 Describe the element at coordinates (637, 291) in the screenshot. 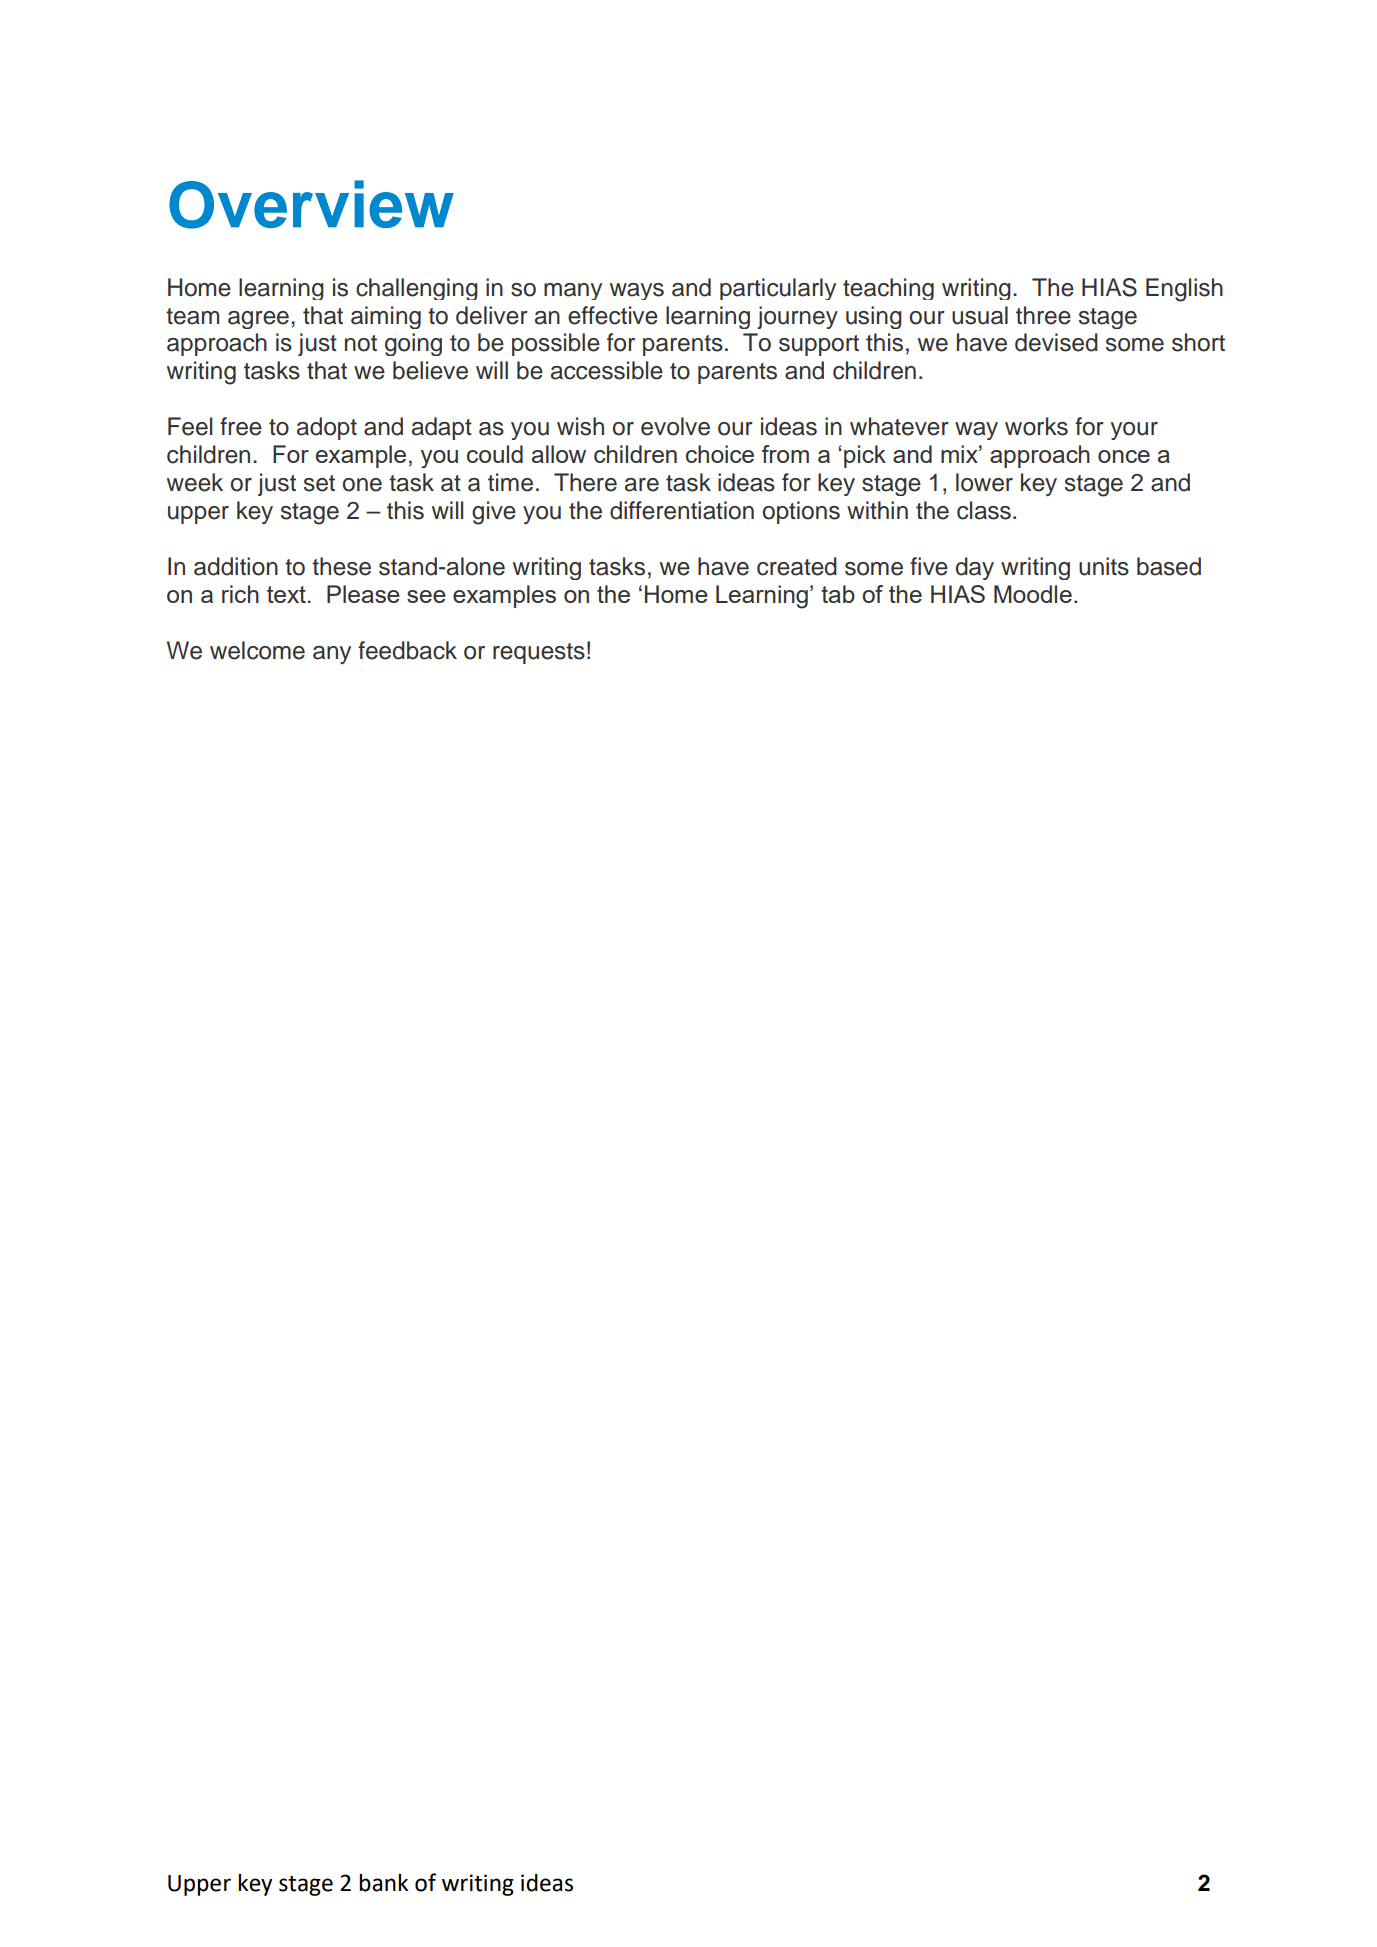

I see `ways` at that location.
